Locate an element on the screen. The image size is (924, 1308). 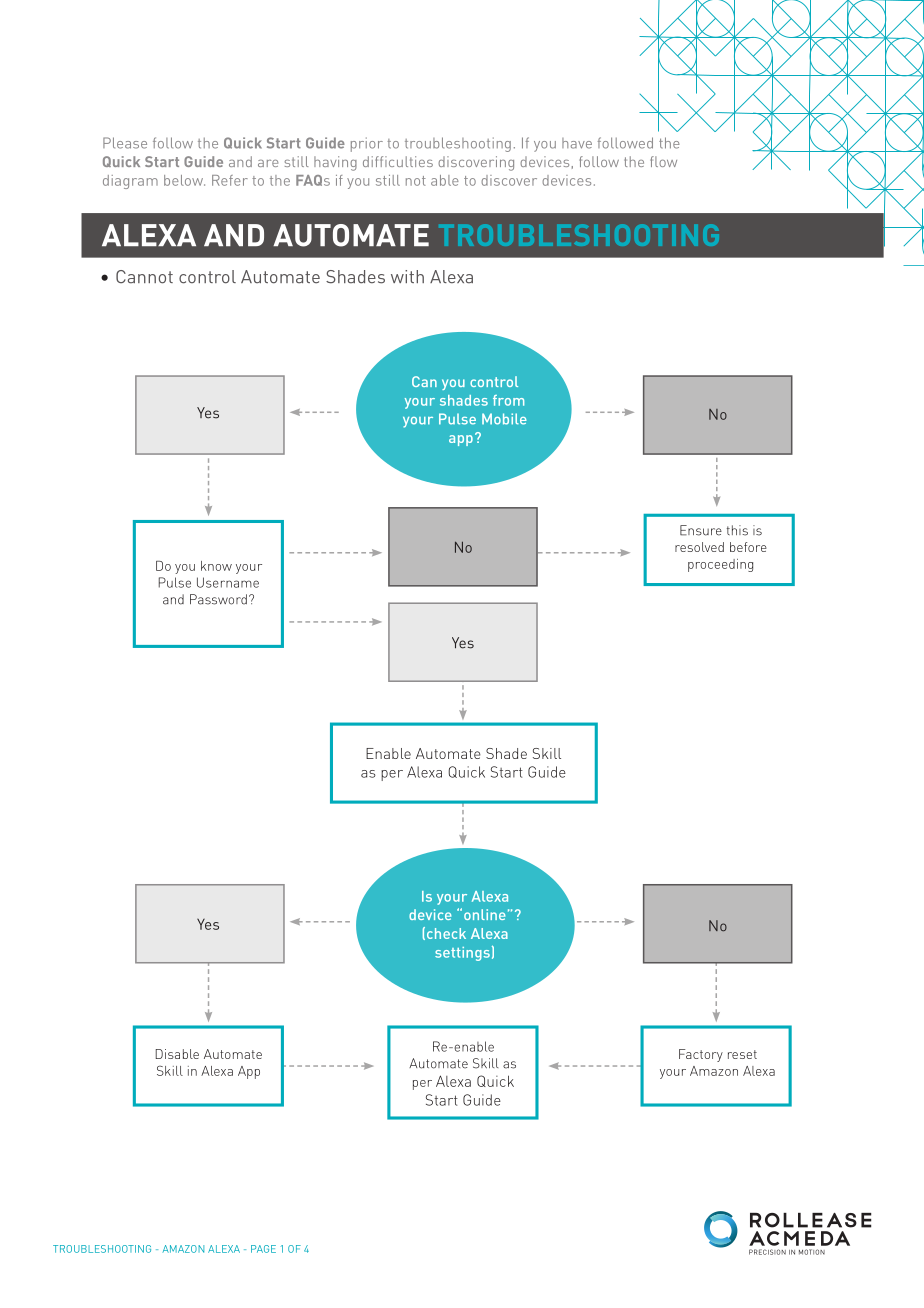
settings is located at coordinates (462, 954).
